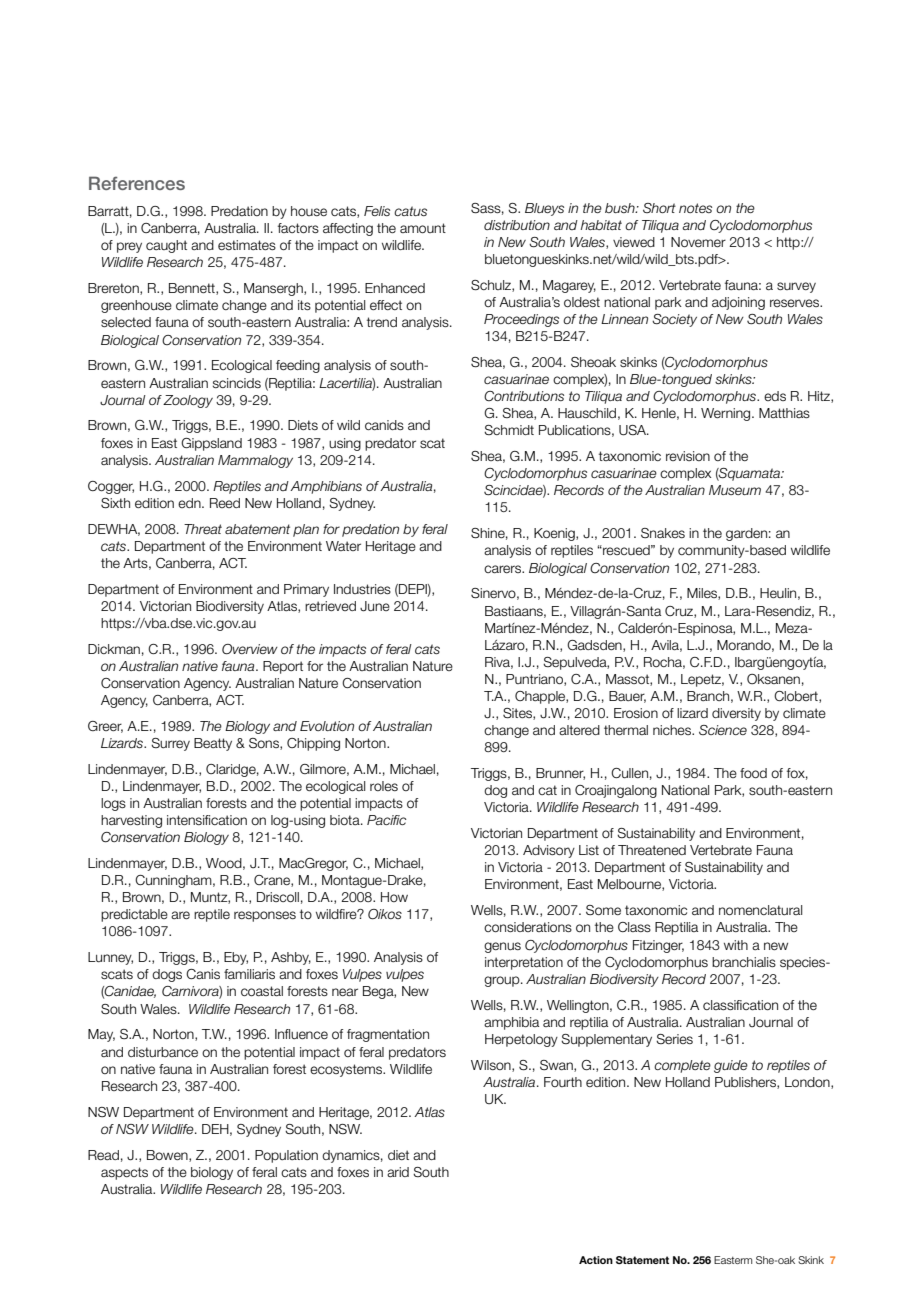  Describe the element at coordinates (384, 786) in the document. I see `roles` at that location.
